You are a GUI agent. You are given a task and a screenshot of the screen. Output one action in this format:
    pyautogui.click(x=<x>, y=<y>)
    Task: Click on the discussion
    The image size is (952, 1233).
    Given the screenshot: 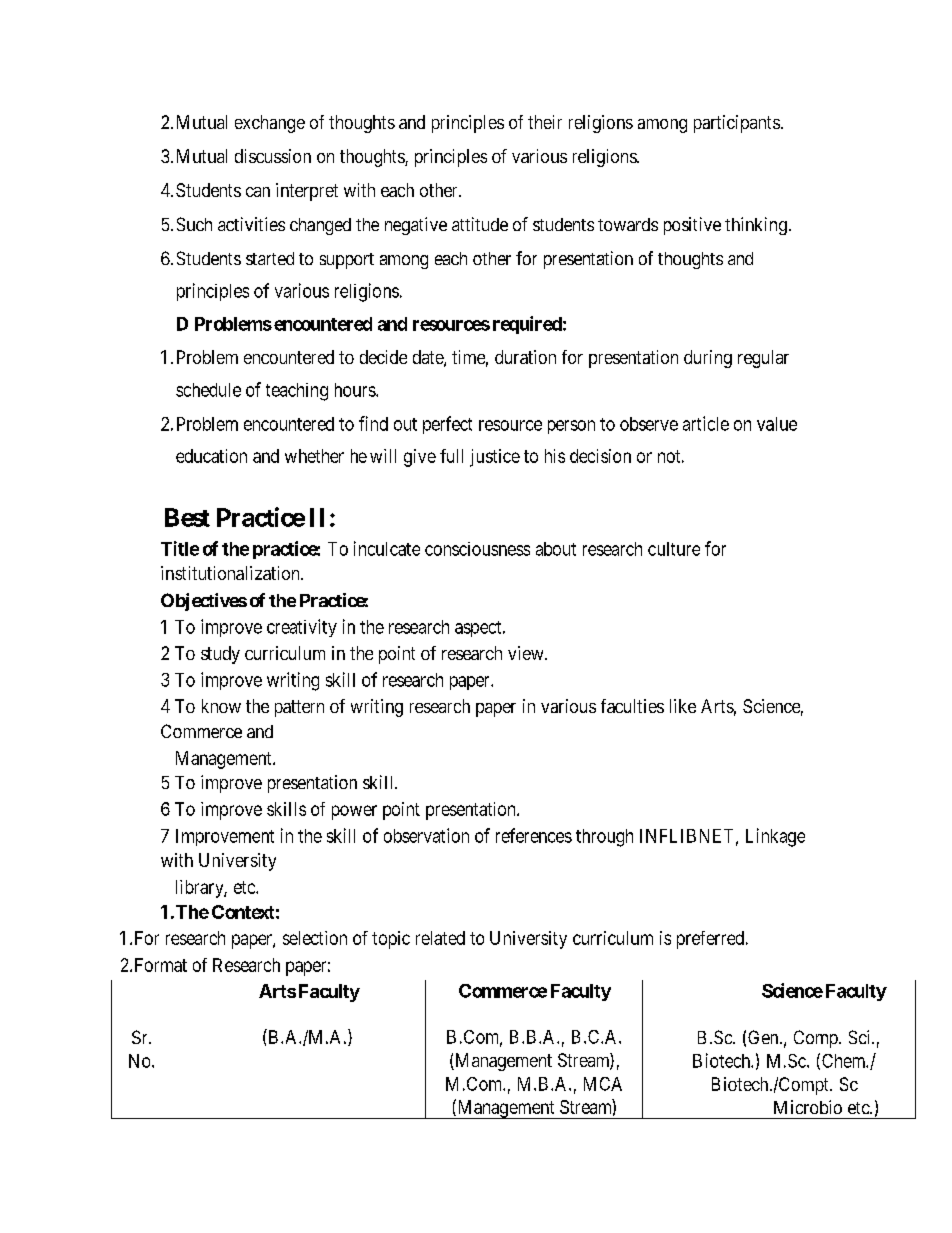 What is the action you would take?
    pyautogui.click(x=273, y=156)
